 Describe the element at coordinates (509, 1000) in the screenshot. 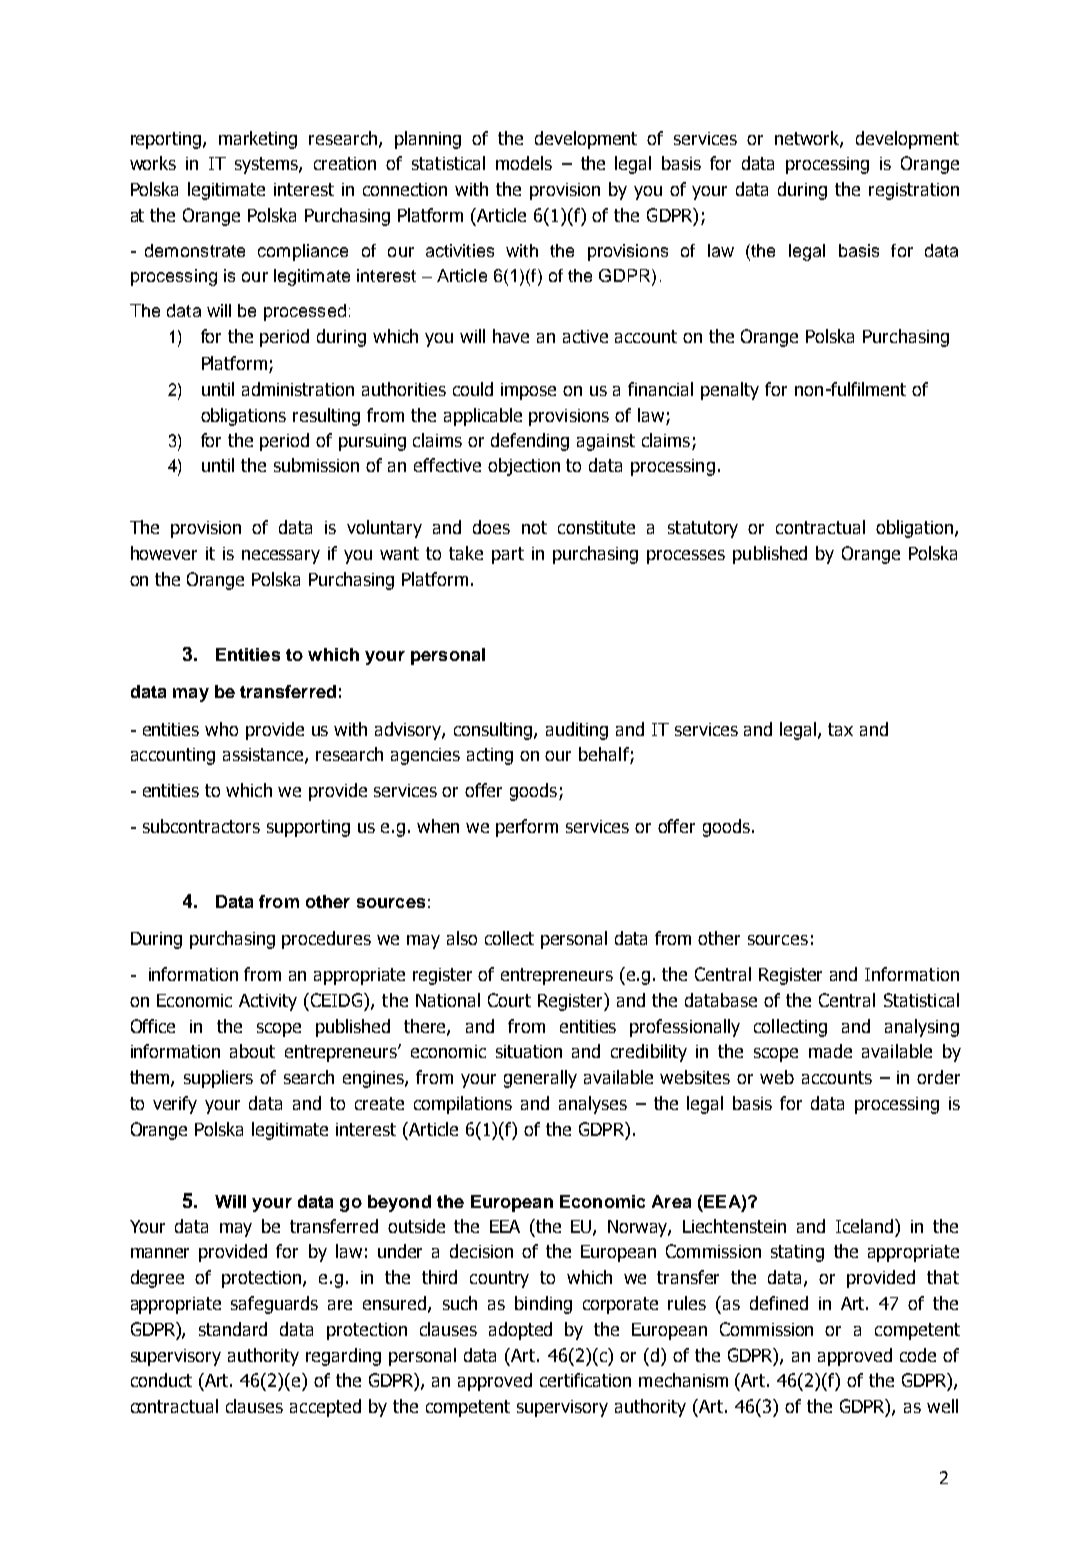

I see `Court` at that location.
